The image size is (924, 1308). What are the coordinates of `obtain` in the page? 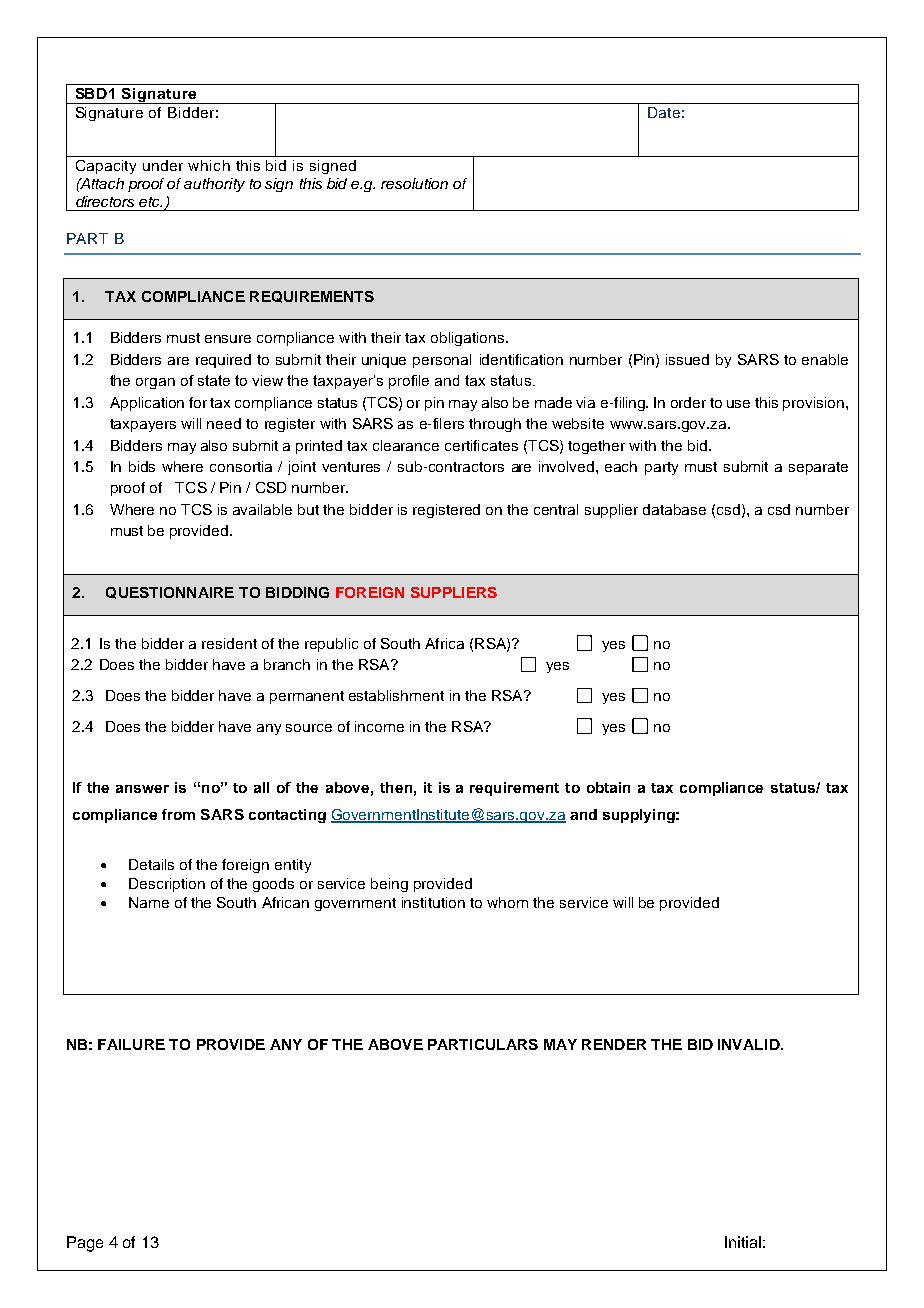 It's located at (608, 787).
